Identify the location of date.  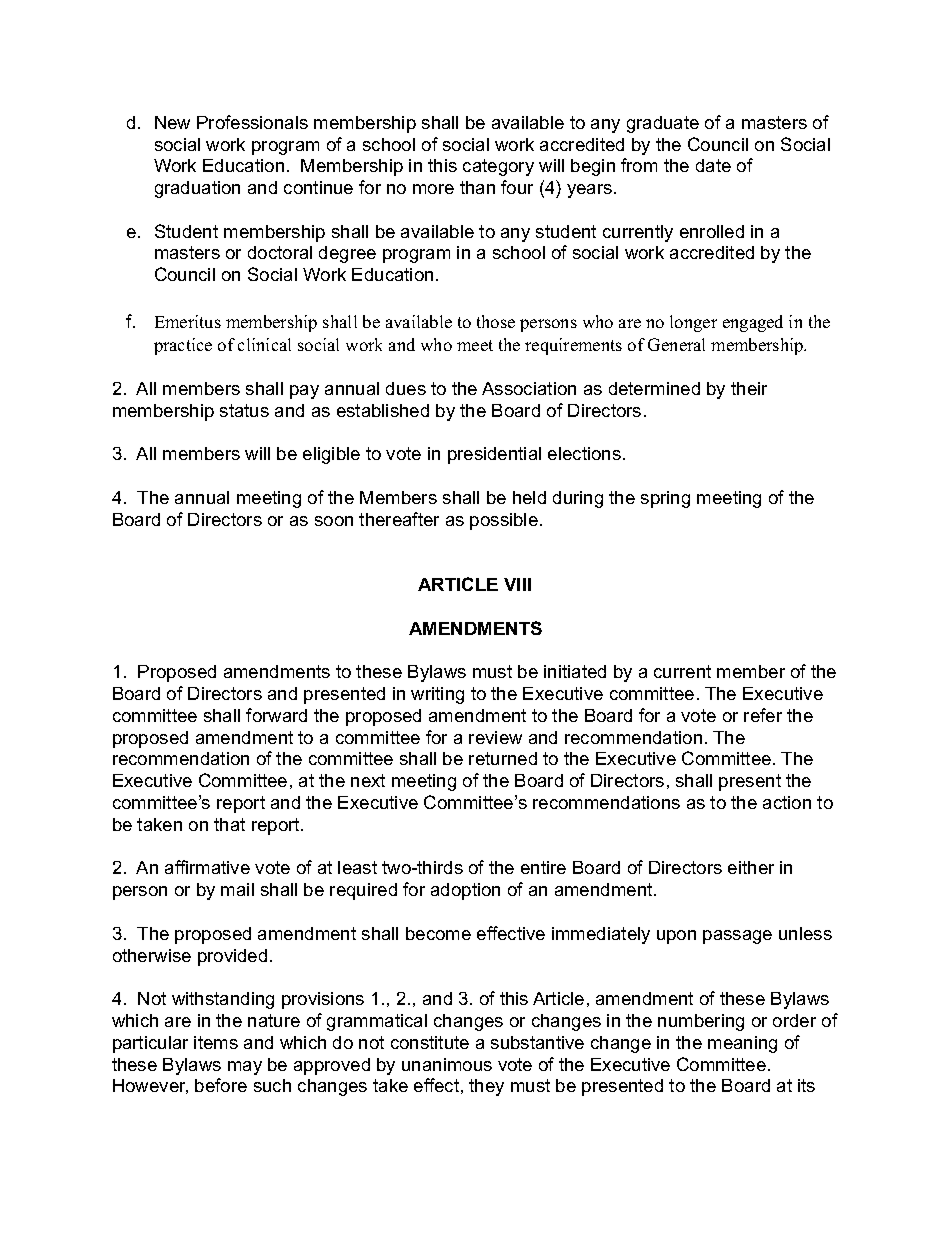
(713, 165).
